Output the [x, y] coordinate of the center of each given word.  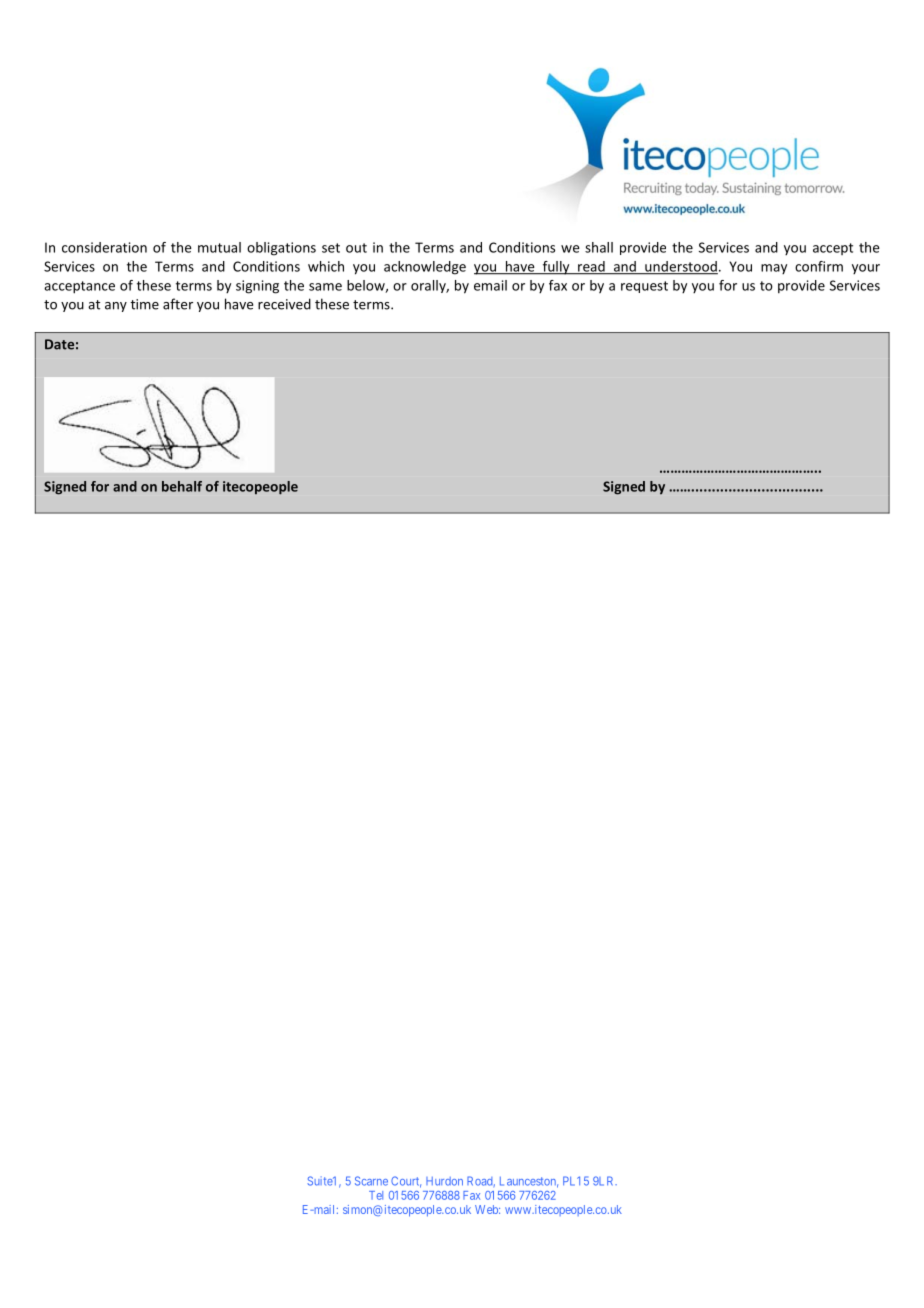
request [644, 287]
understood [680, 267]
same [325, 287]
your [866, 269]
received [284, 304]
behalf [182, 486]
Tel [376, 1195]
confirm [819, 266]
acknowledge [425, 268]
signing [257, 287]
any [116, 307]
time [144, 304]
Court [406, 1182]
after [178, 304]
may [774, 269]
